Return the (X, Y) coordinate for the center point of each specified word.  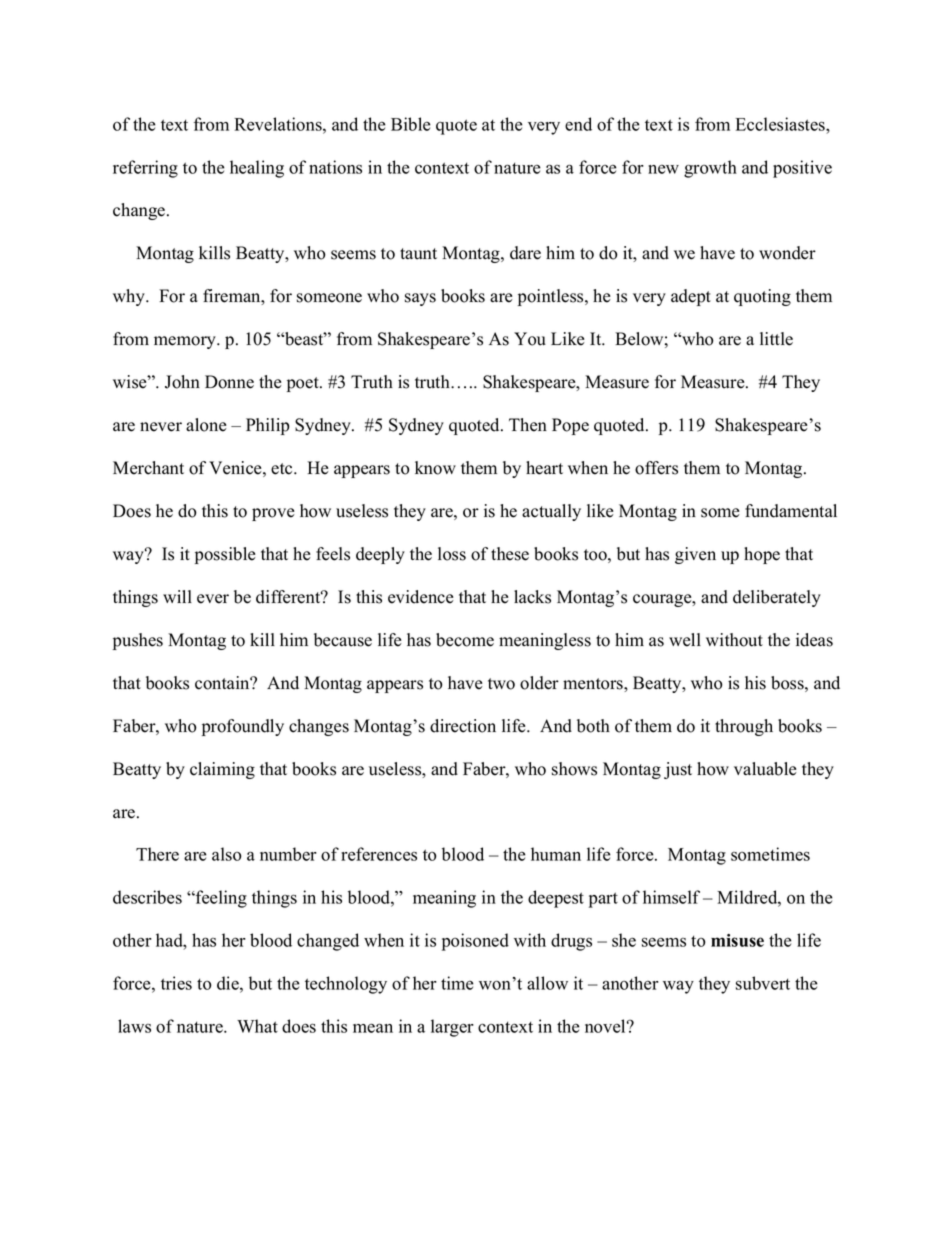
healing (257, 169)
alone (206, 425)
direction (463, 726)
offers (656, 468)
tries (176, 983)
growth (710, 169)
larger (452, 1028)
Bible (411, 124)
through (744, 727)
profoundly (243, 727)
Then (528, 425)
